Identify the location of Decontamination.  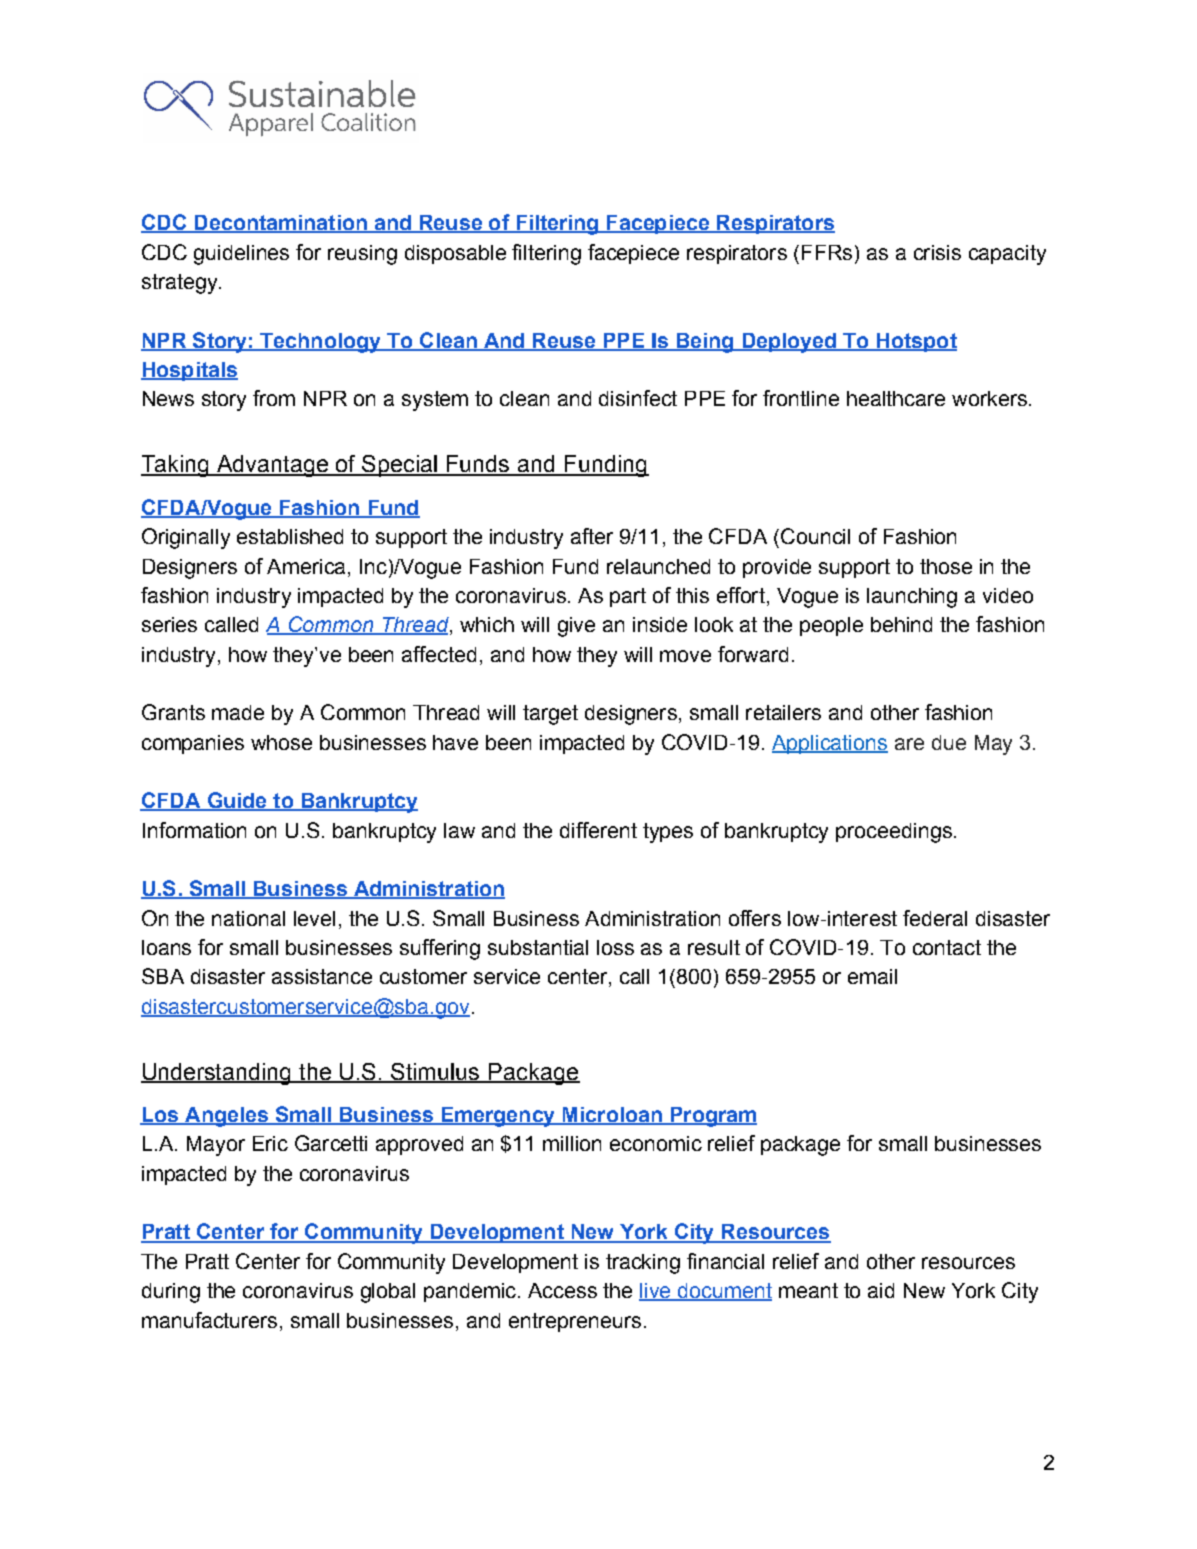
(280, 224).
